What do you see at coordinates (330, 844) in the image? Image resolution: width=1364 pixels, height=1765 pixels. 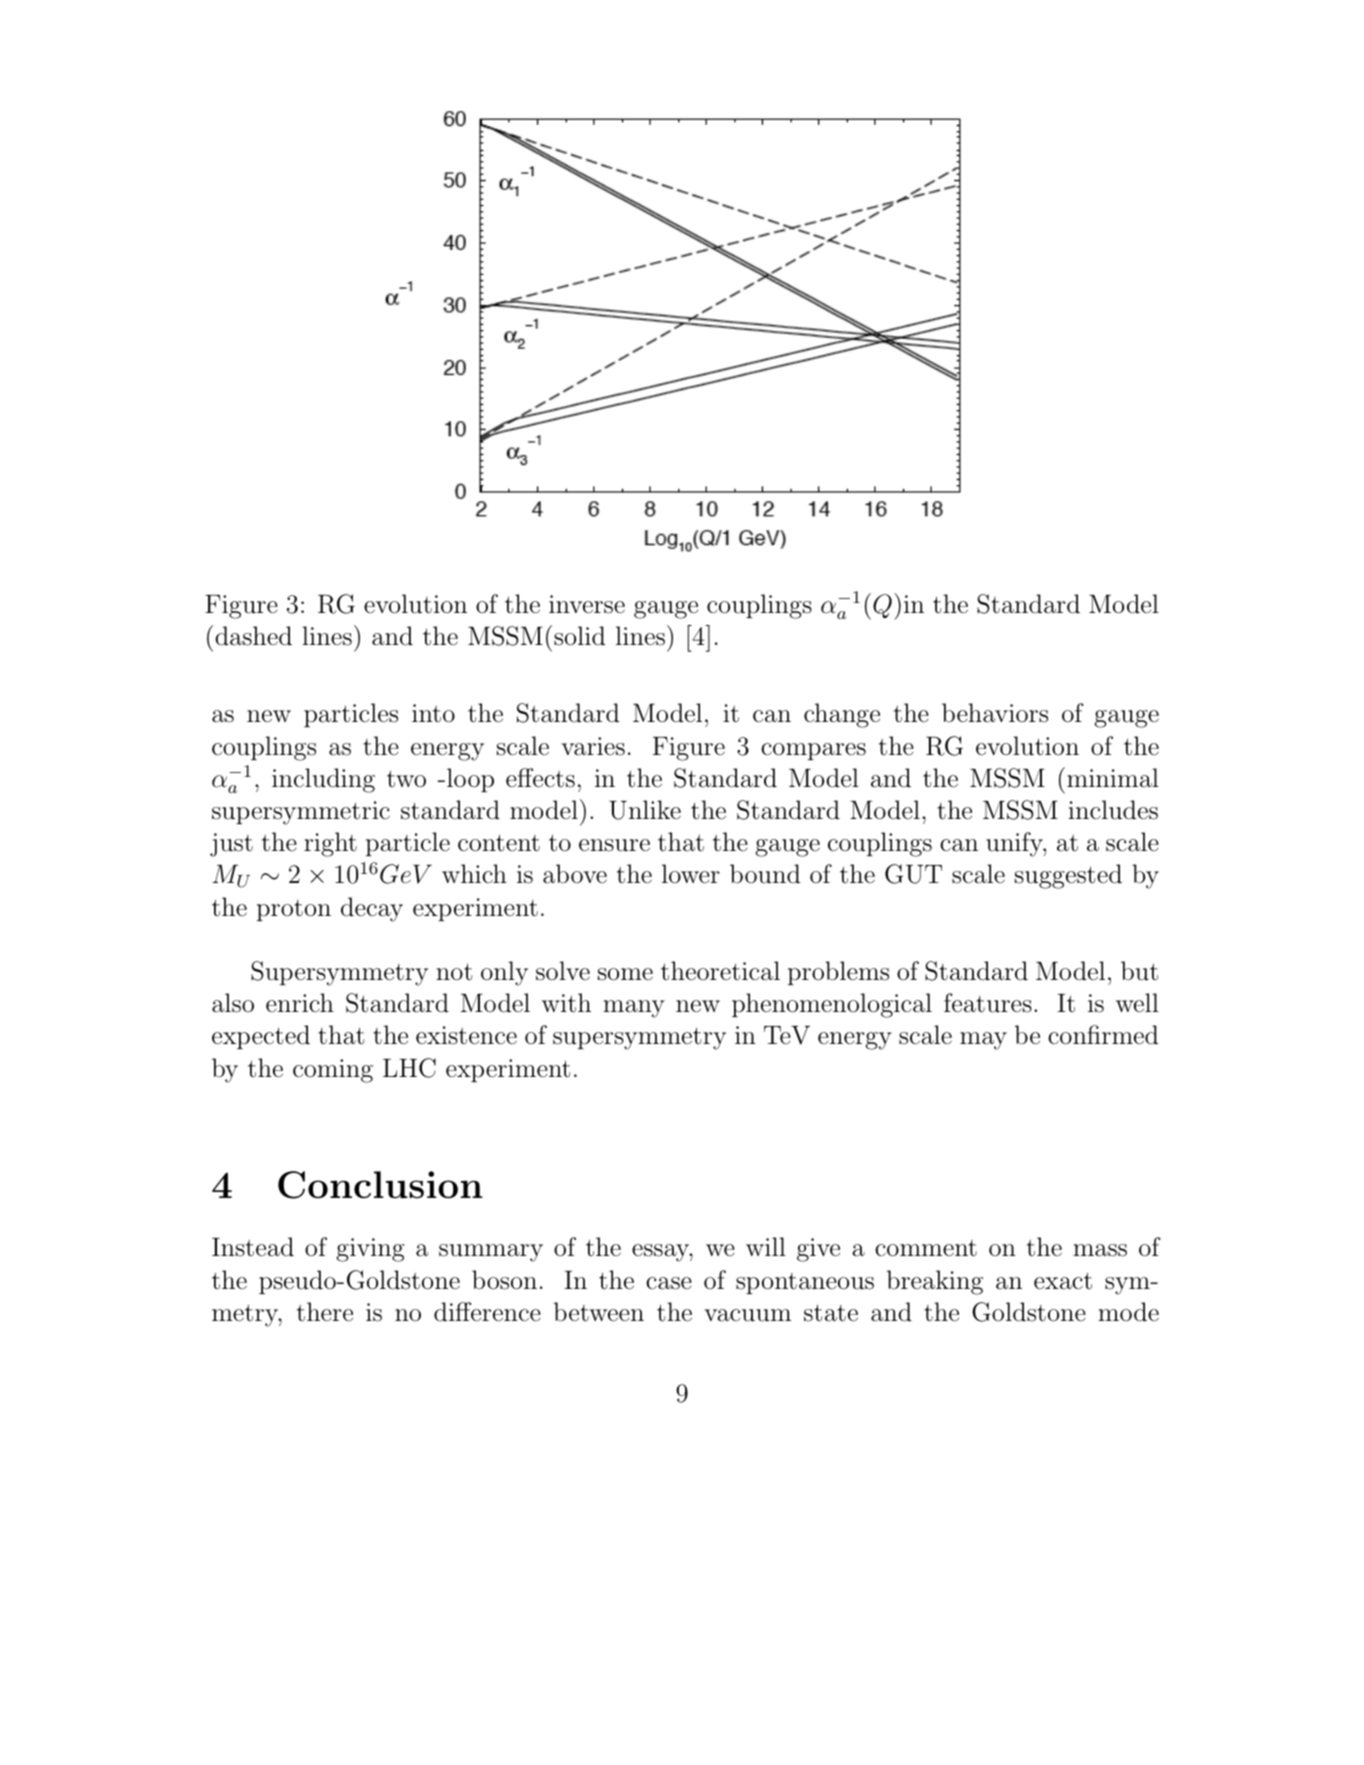 I see `right` at bounding box center [330, 844].
